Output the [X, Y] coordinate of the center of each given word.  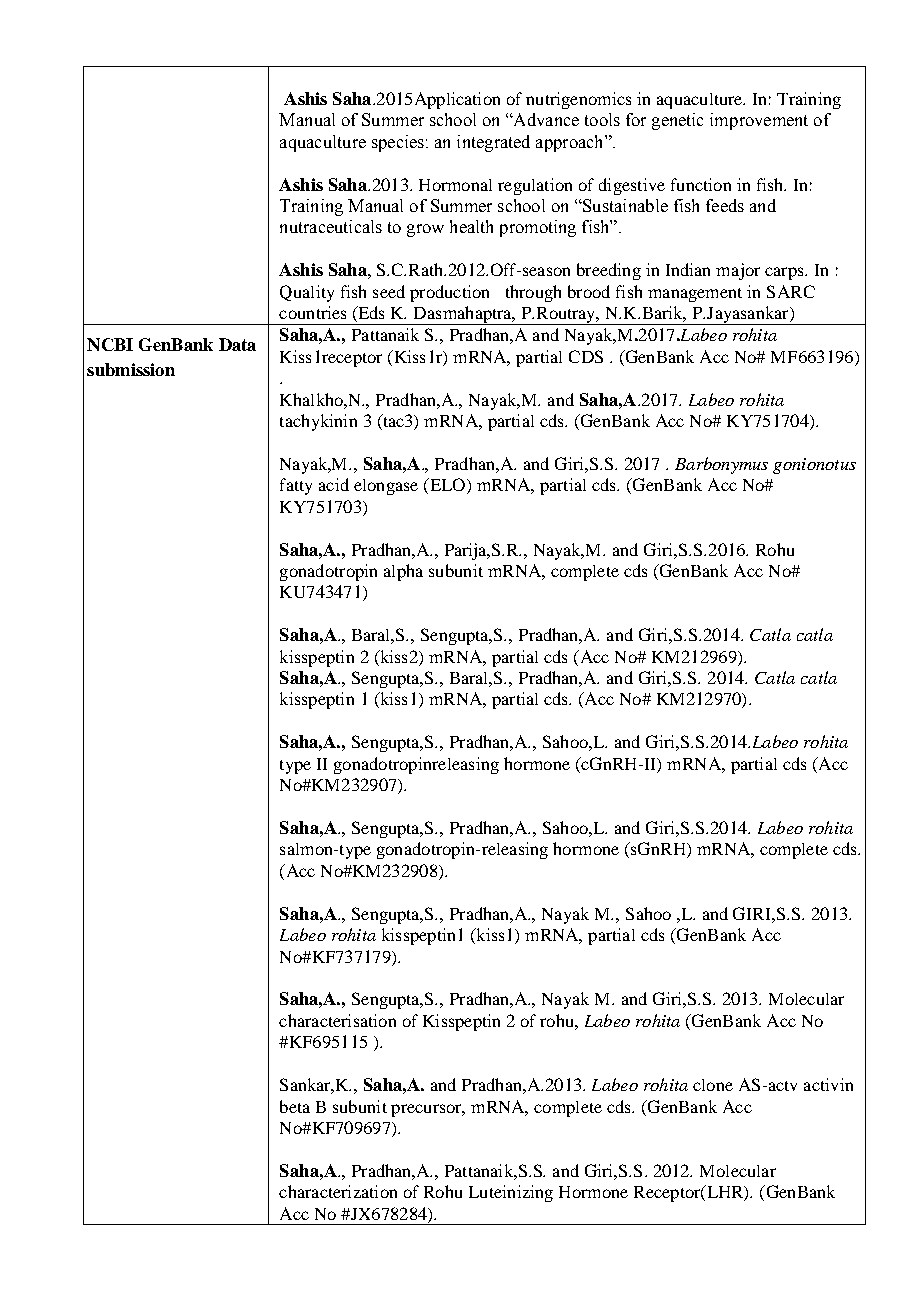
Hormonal [455, 185]
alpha [403, 572]
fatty [296, 486]
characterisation [337, 1020]
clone [713, 1085]
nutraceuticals [331, 226]
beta [295, 1106]
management [695, 295]
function [701, 184]
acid [334, 484]
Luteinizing [511, 1193]
